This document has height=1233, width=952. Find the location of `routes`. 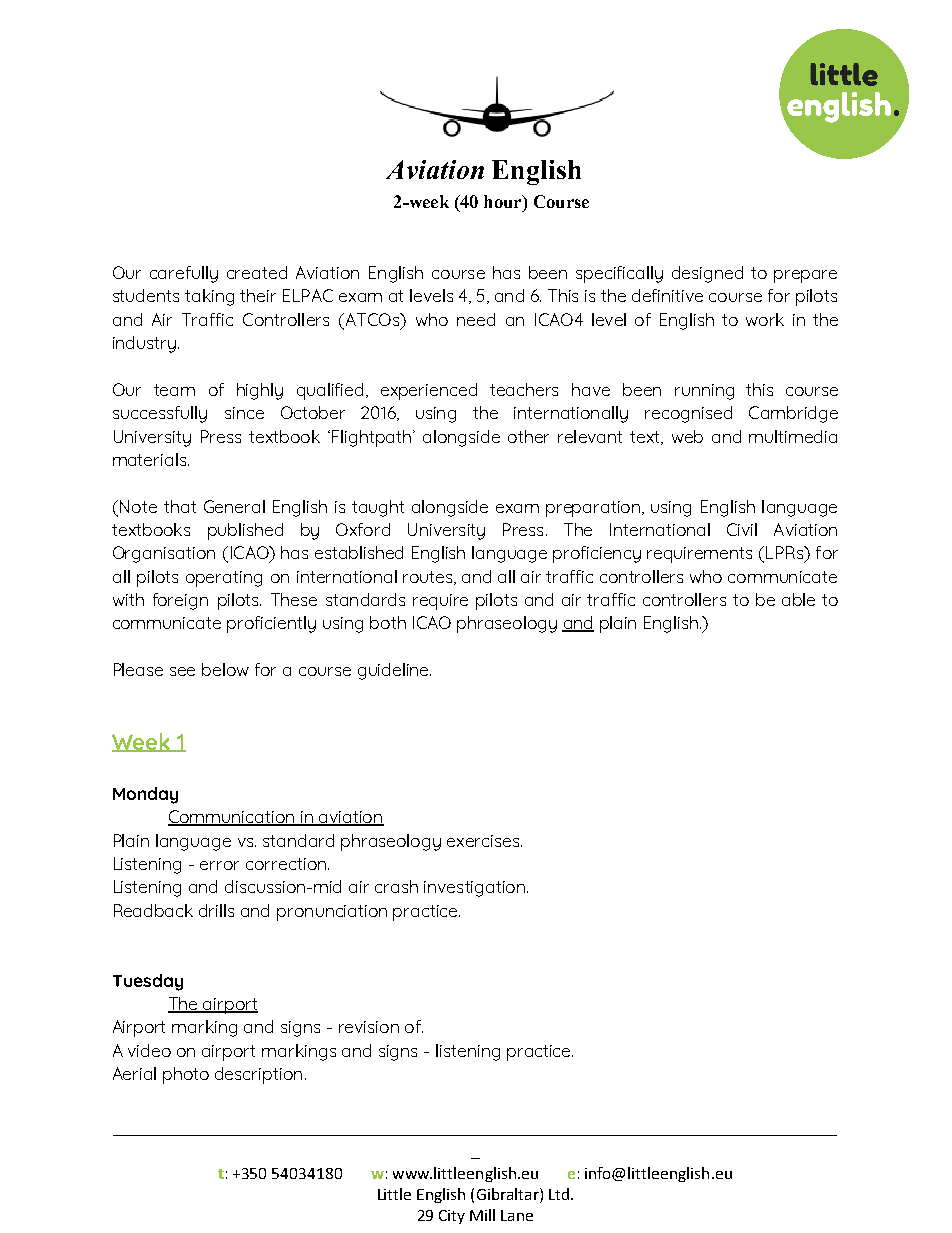

routes is located at coordinates (429, 578).
